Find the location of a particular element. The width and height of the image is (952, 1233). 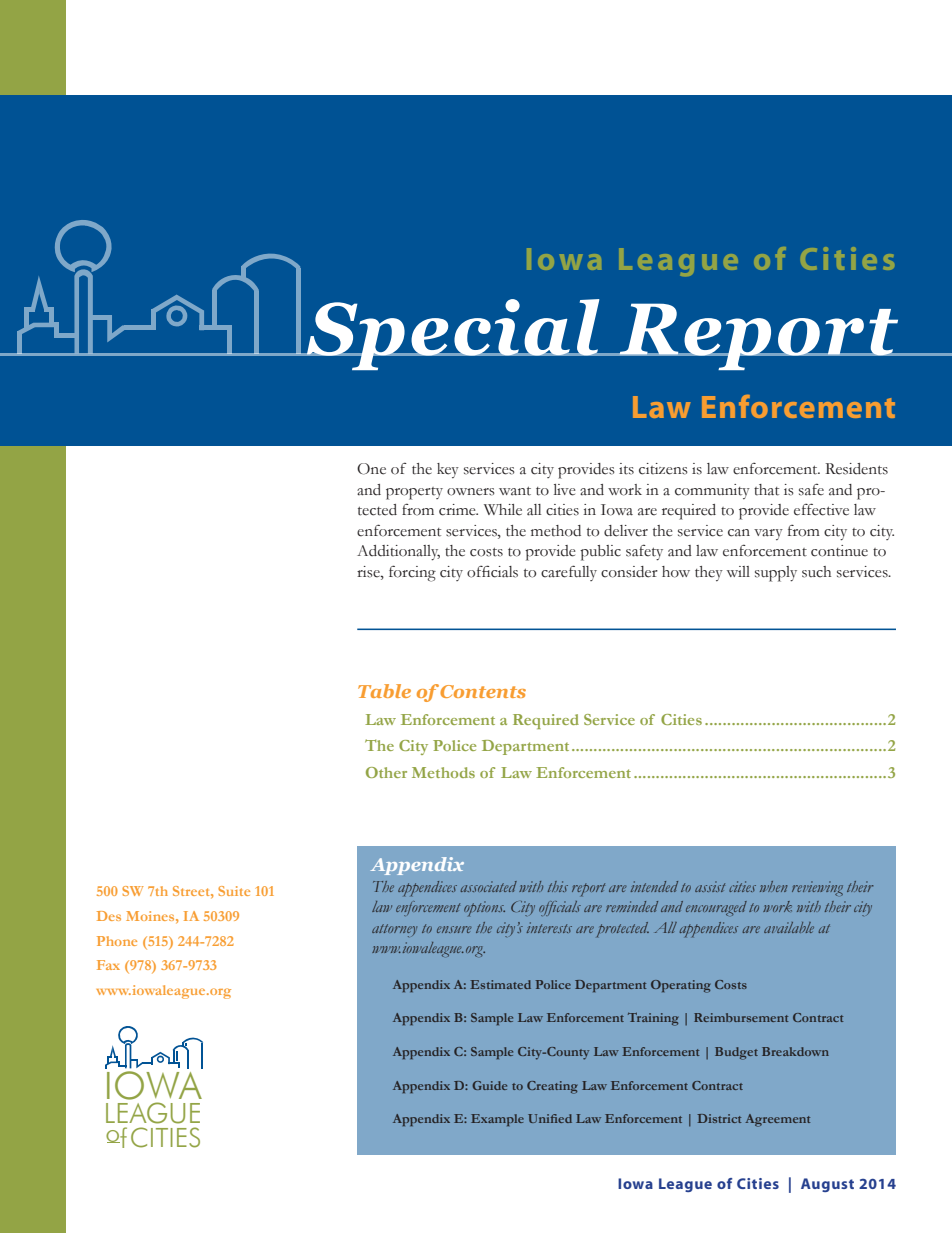

forcing is located at coordinates (412, 573).
